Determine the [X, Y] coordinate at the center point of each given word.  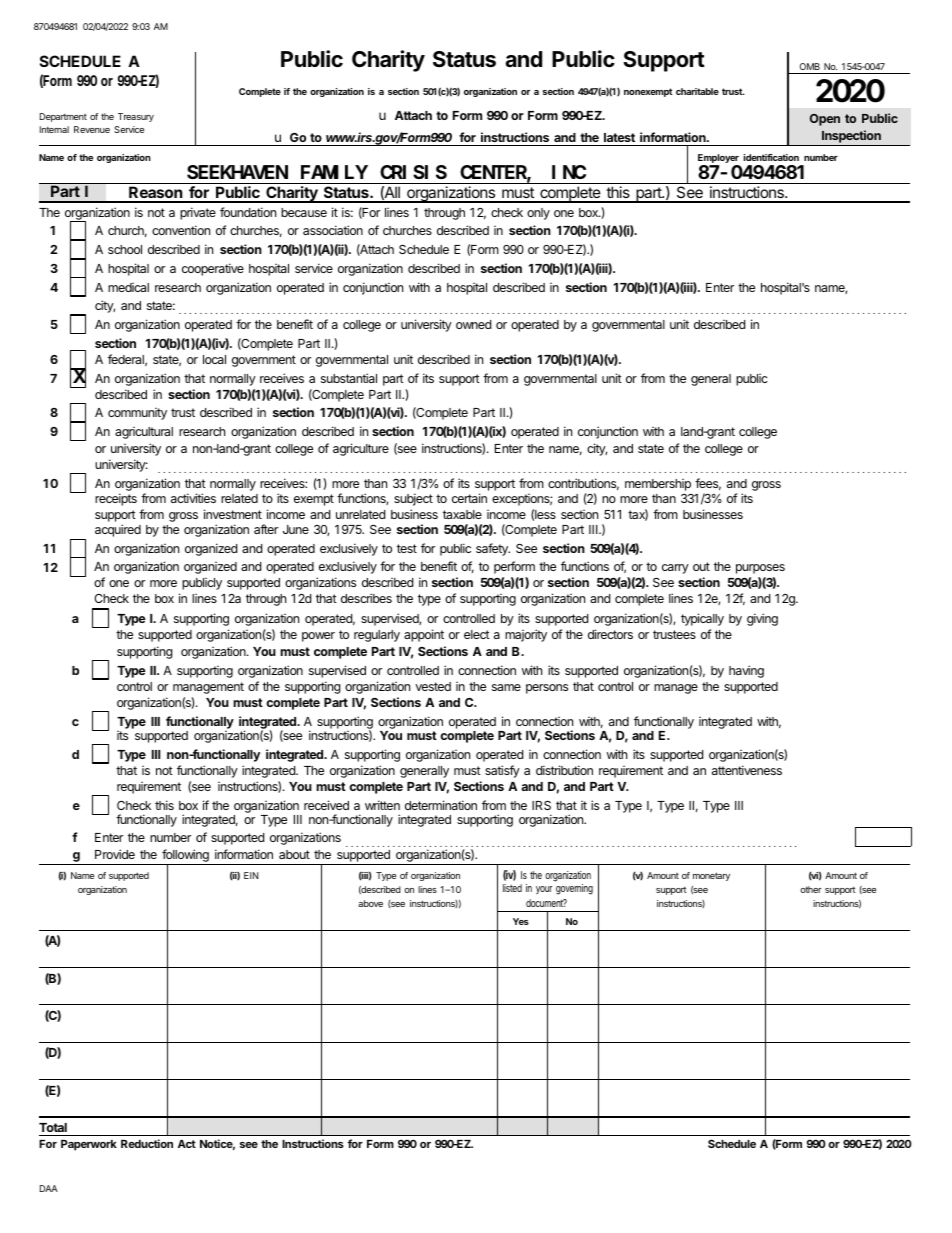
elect [477, 634]
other [811, 889]
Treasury [136, 117]
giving [762, 619]
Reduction [147, 1143]
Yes [521, 921]
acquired [118, 530]
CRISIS [413, 172]
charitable [697, 91]
